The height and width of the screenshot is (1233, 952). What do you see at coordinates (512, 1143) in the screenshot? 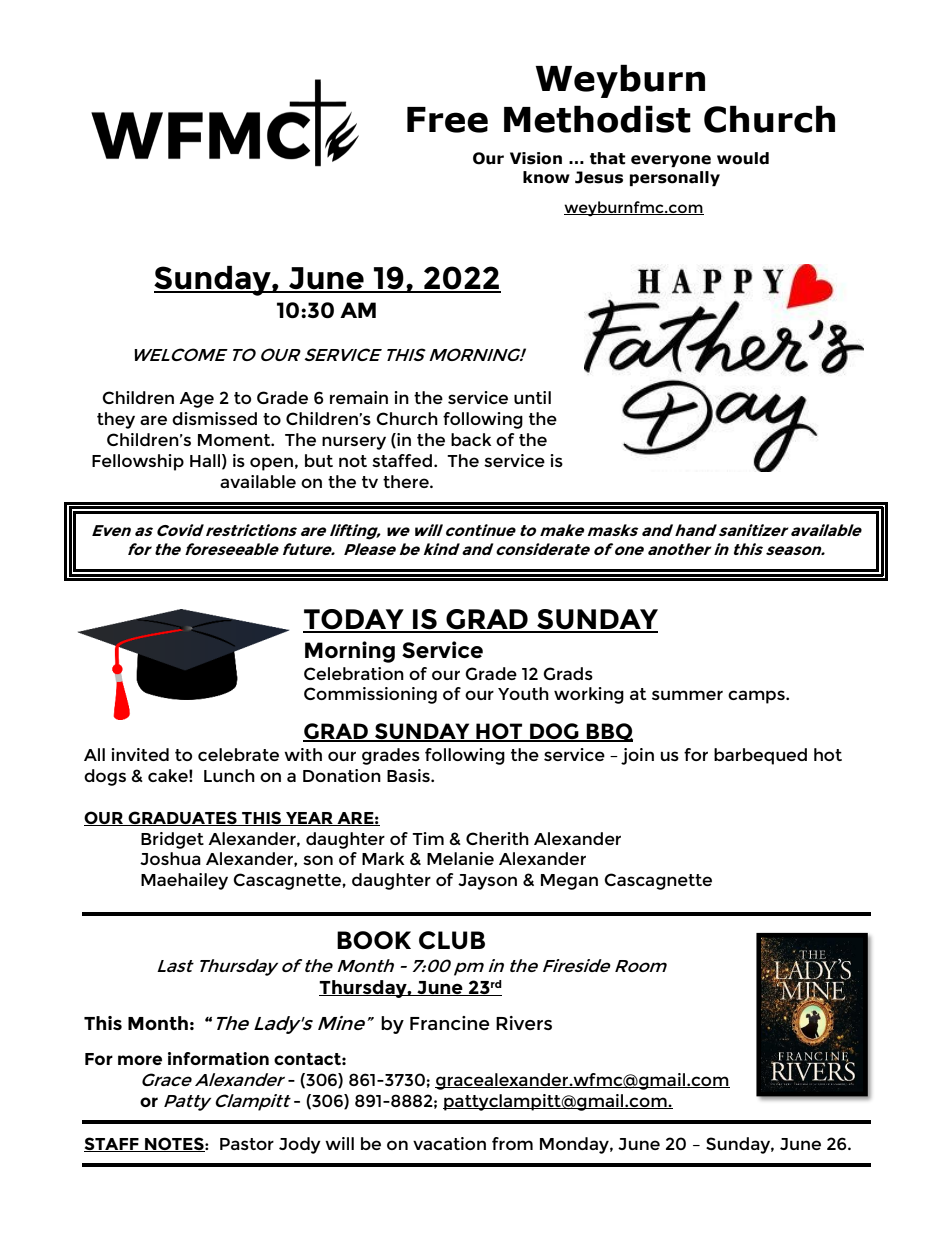
I see `from` at bounding box center [512, 1143].
